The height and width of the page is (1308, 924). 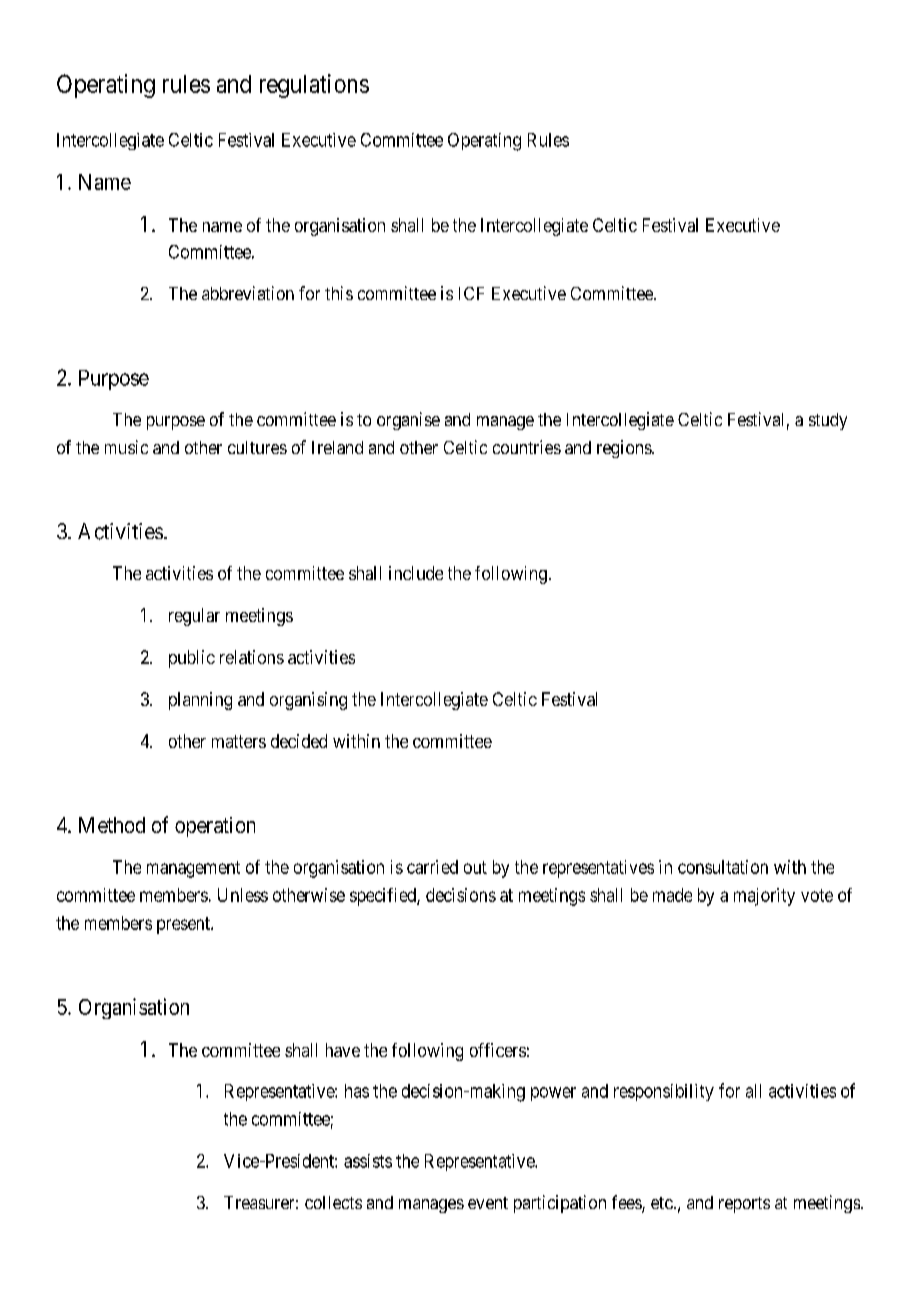 What do you see at coordinates (625, 449) in the page?
I see `regions` at bounding box center [625, 449].
